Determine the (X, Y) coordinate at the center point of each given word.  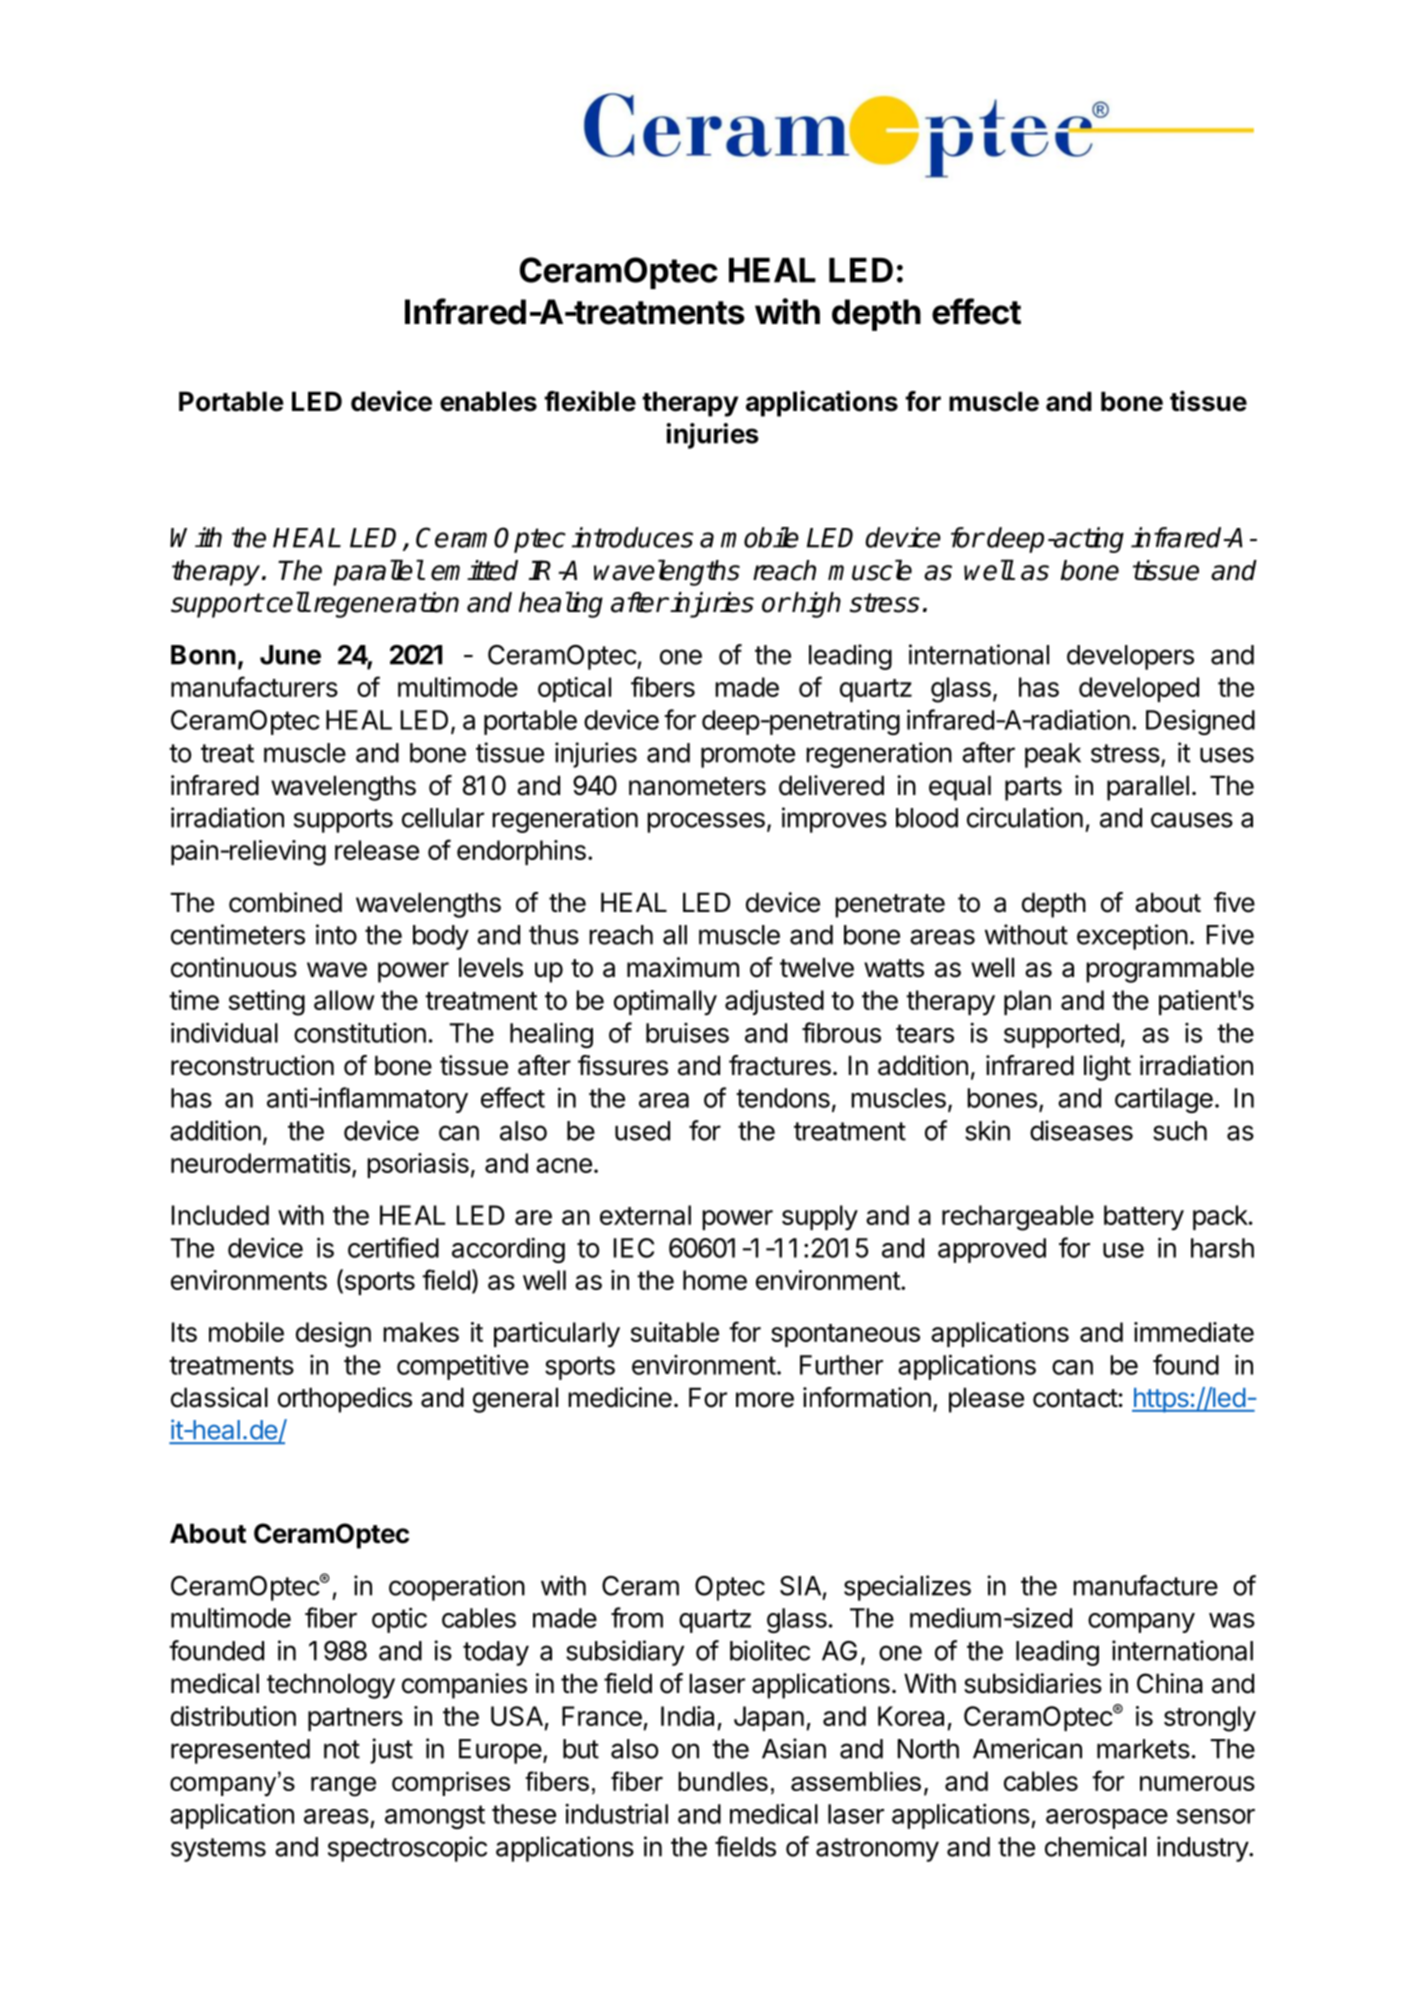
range (343, 1786)
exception (1132, 937)
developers (1130, 657)
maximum (683, 967)
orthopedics (345, 1400)
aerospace (1107, 1819)
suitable (675, 1332)
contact (1075, 1398)
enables (488, 401)
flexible (590, 401)
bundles (723, 1781)
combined (285, 902)
